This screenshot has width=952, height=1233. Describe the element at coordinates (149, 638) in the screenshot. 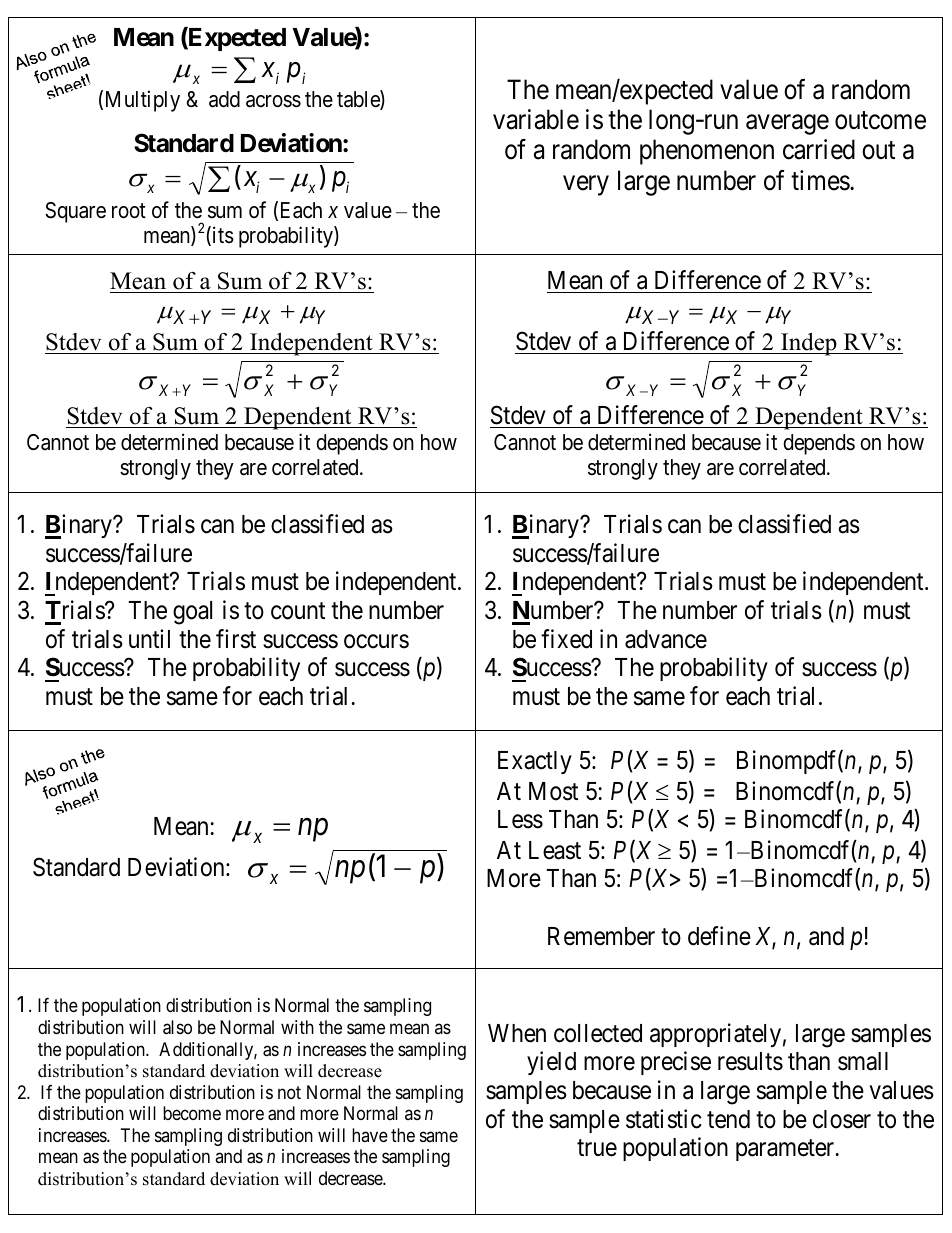

I see `until` at that location.
